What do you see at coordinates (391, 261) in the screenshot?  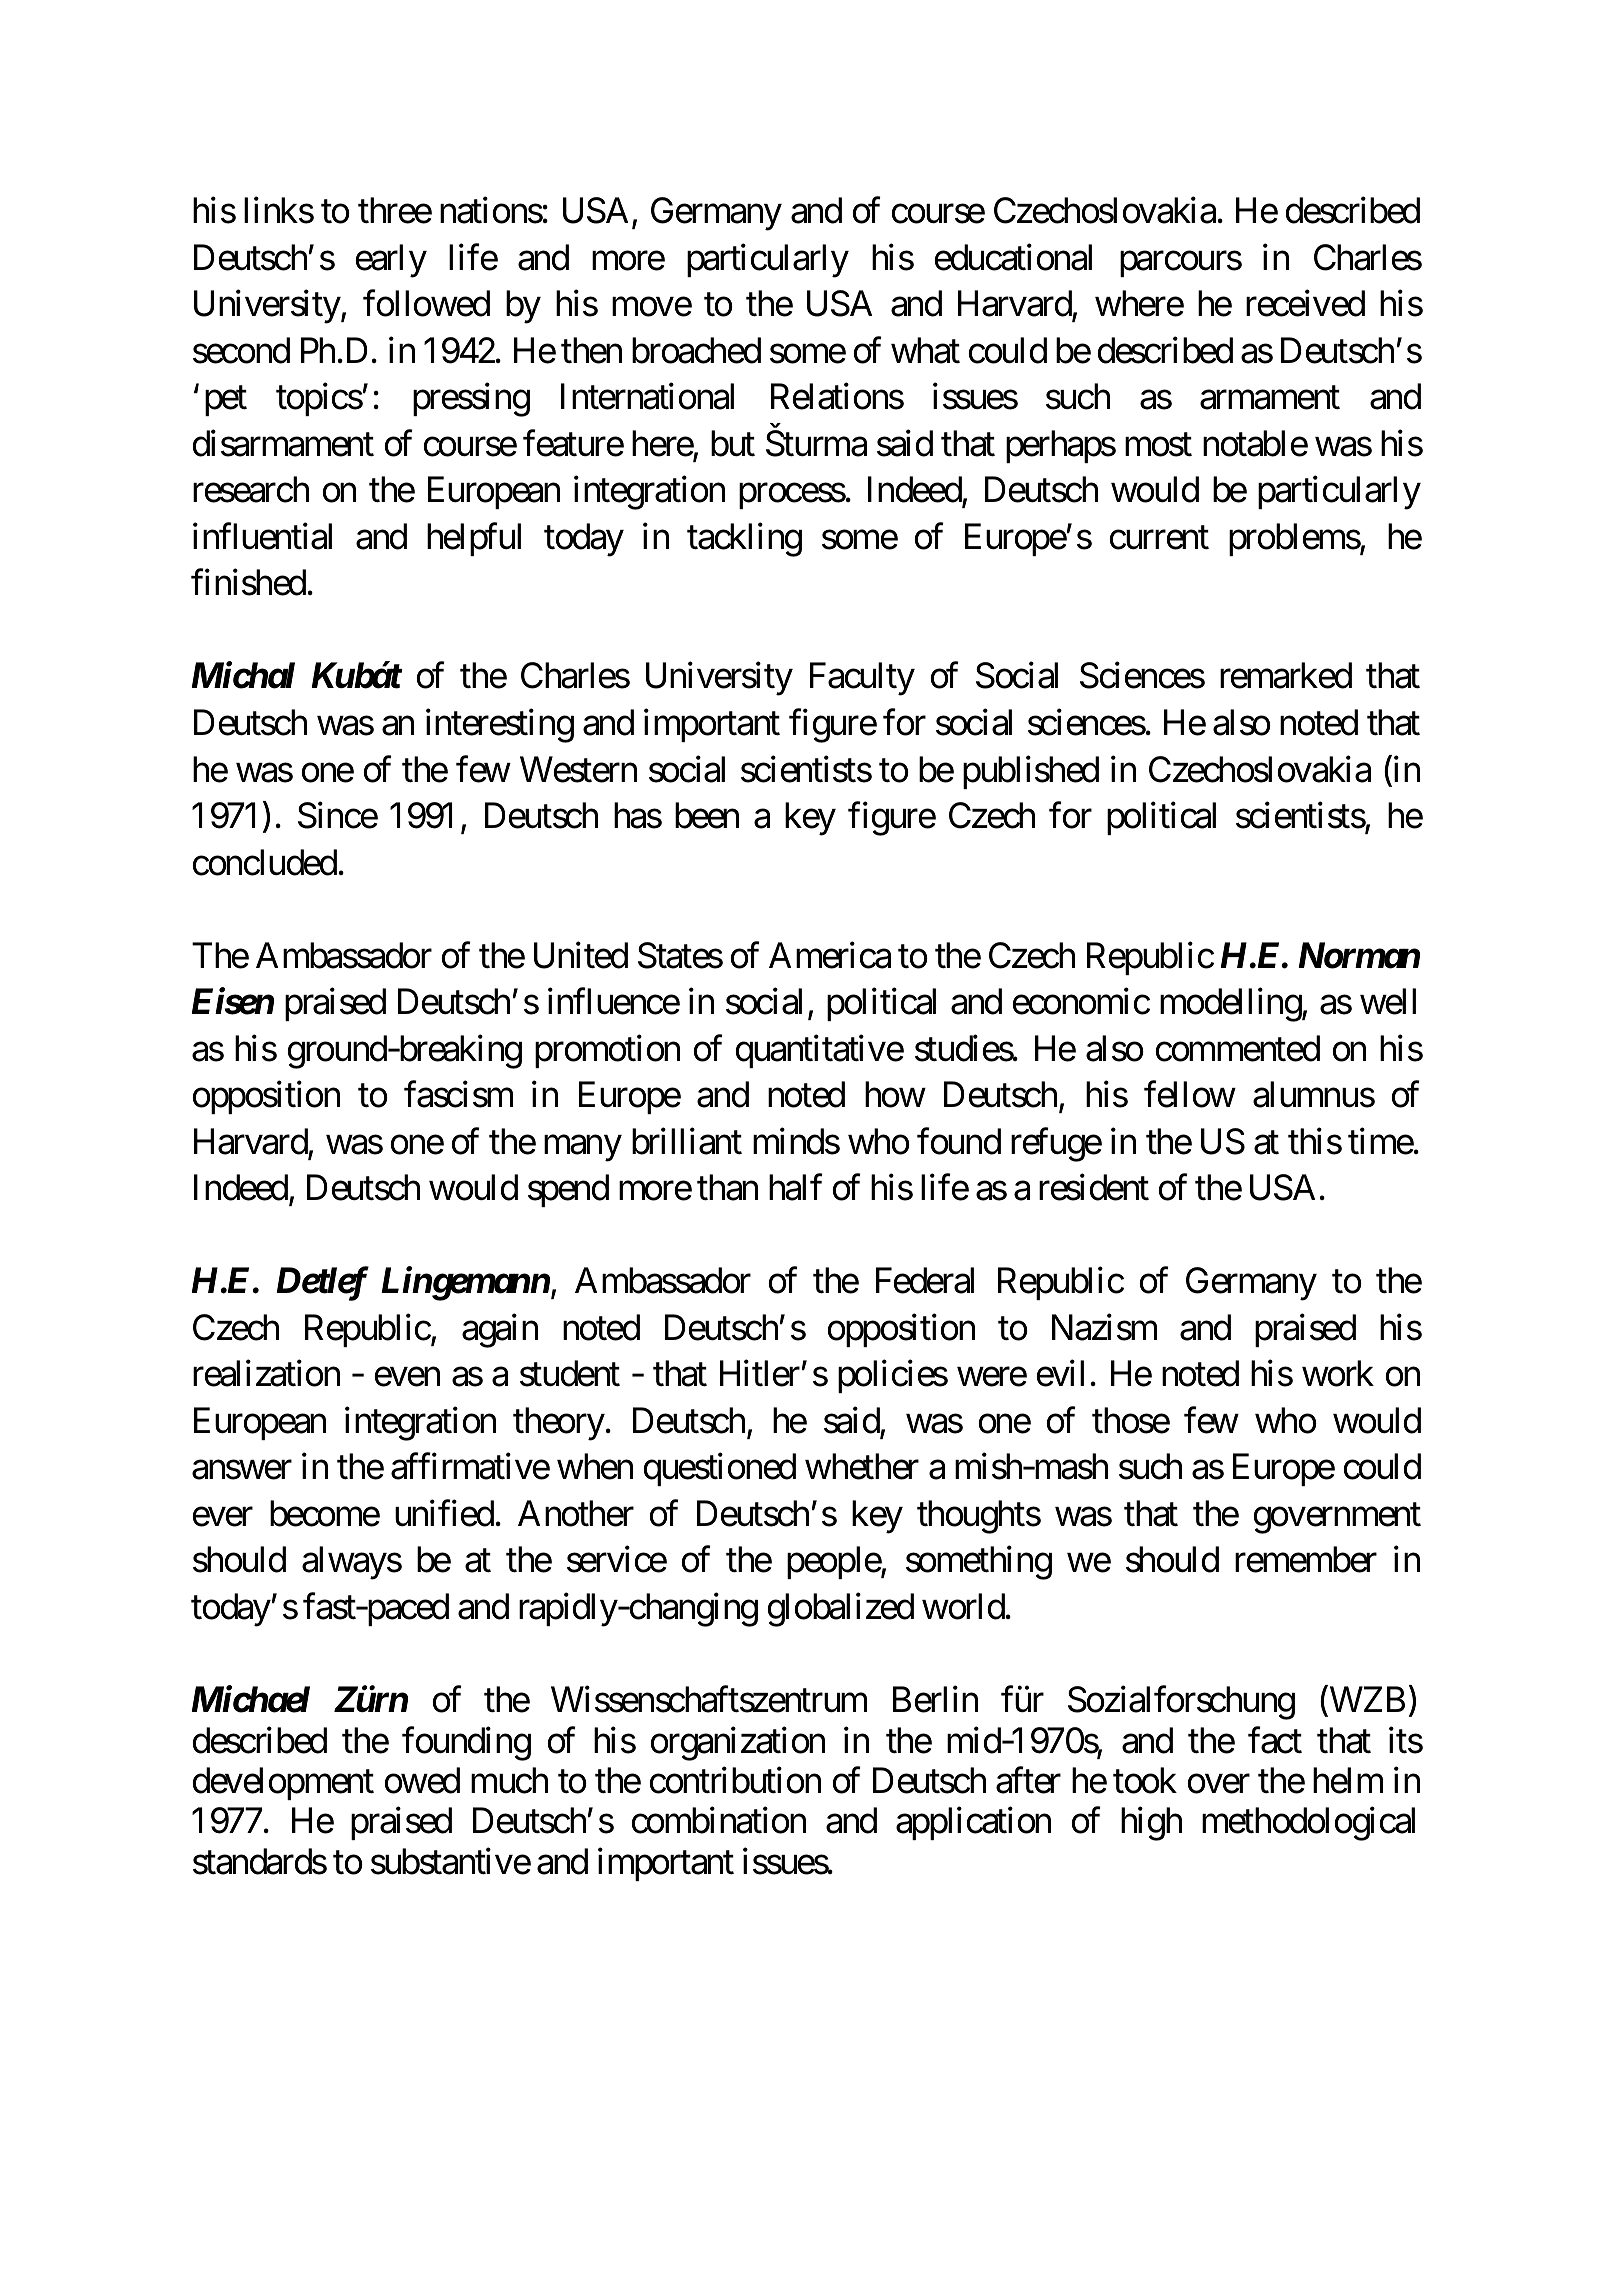 I see `early` at bounding box center [391, 261].
